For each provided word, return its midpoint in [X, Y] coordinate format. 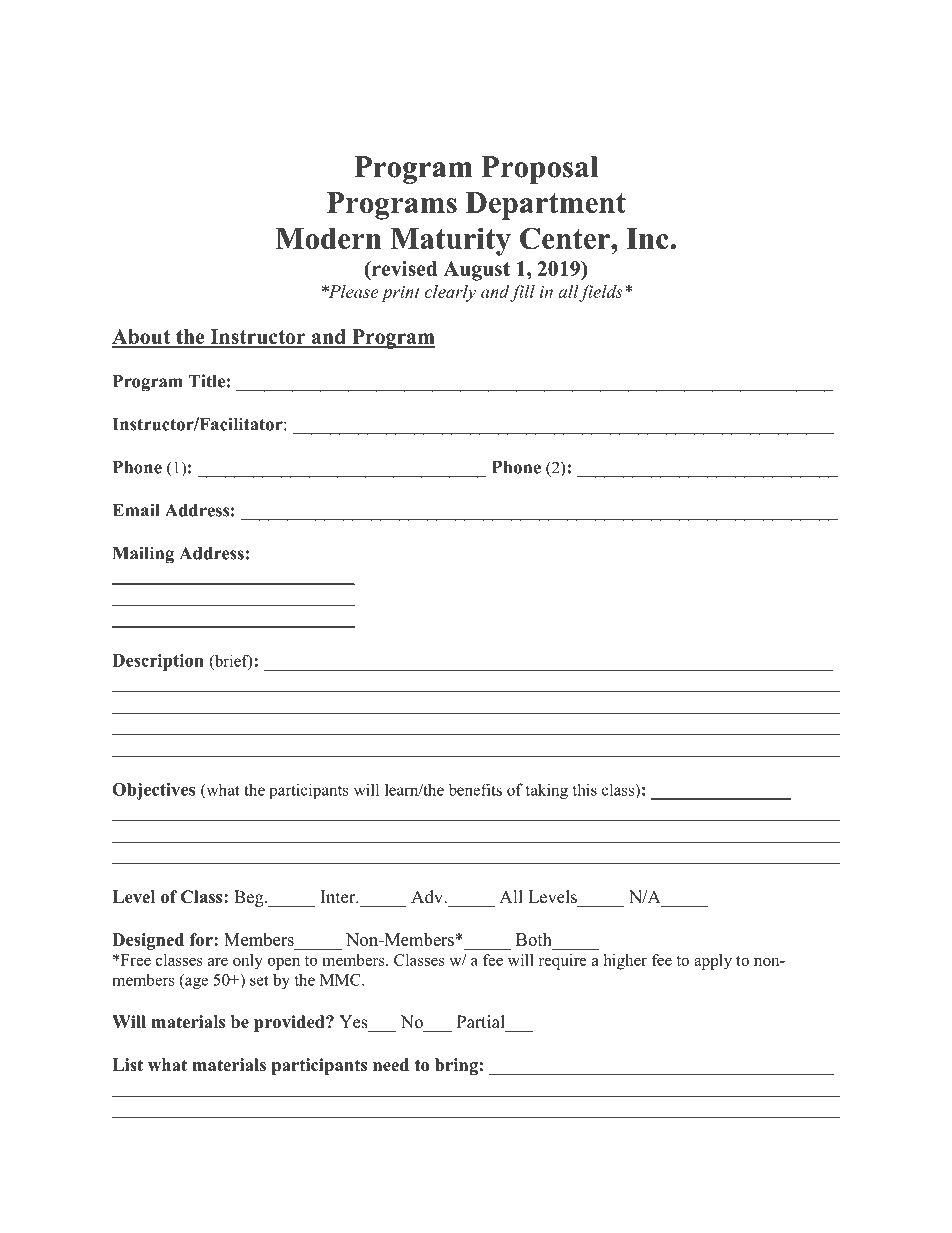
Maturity [450, 241]
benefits [475, 789]
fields [600, 293]
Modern [328, 238]
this [584, 789]
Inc [648, 238]
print [400, 294]
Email [136, 510]
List [127, 1065]
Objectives [153, 791]
